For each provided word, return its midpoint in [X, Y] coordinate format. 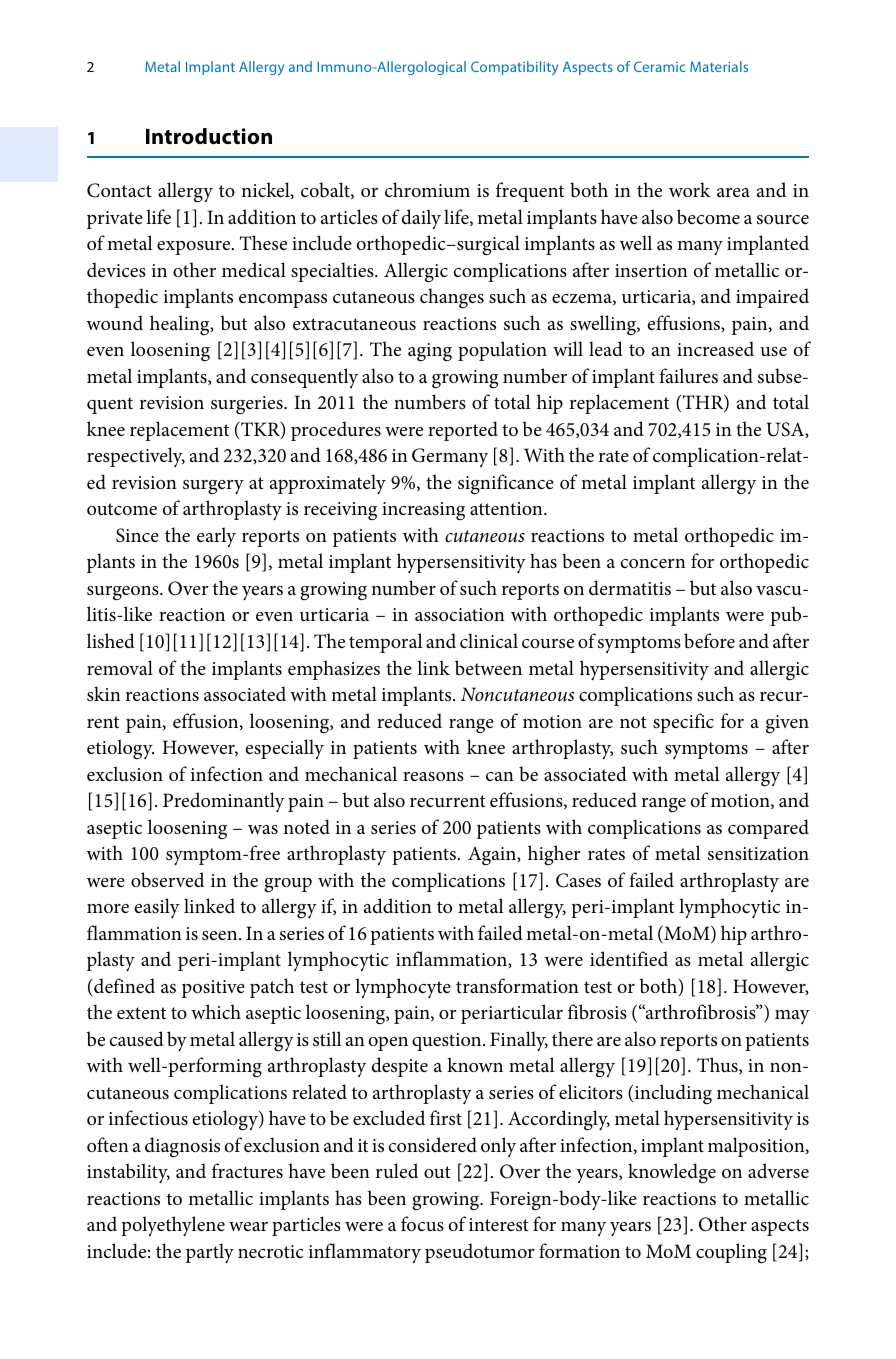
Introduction [209, 136]
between [488, 667]
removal [120, 667]
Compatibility [514, 68]
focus [422, 1223]
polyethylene [173, 1226]
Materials [719, 66]
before [709, 641]
